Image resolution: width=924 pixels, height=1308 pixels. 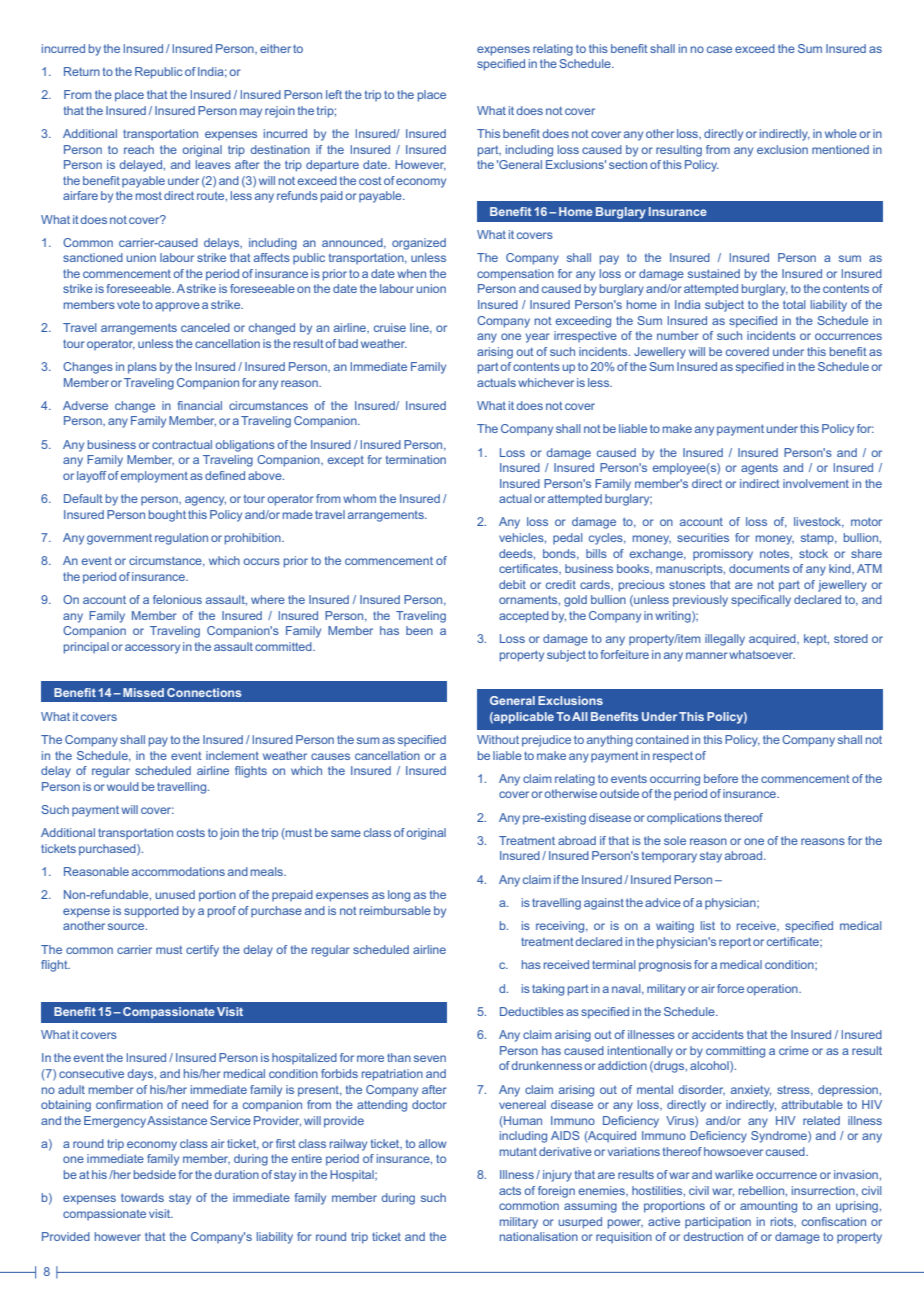 What do you see at coordinates (123, 786) in the screenshot?
I see `would` at bounding box center [123, 786].
